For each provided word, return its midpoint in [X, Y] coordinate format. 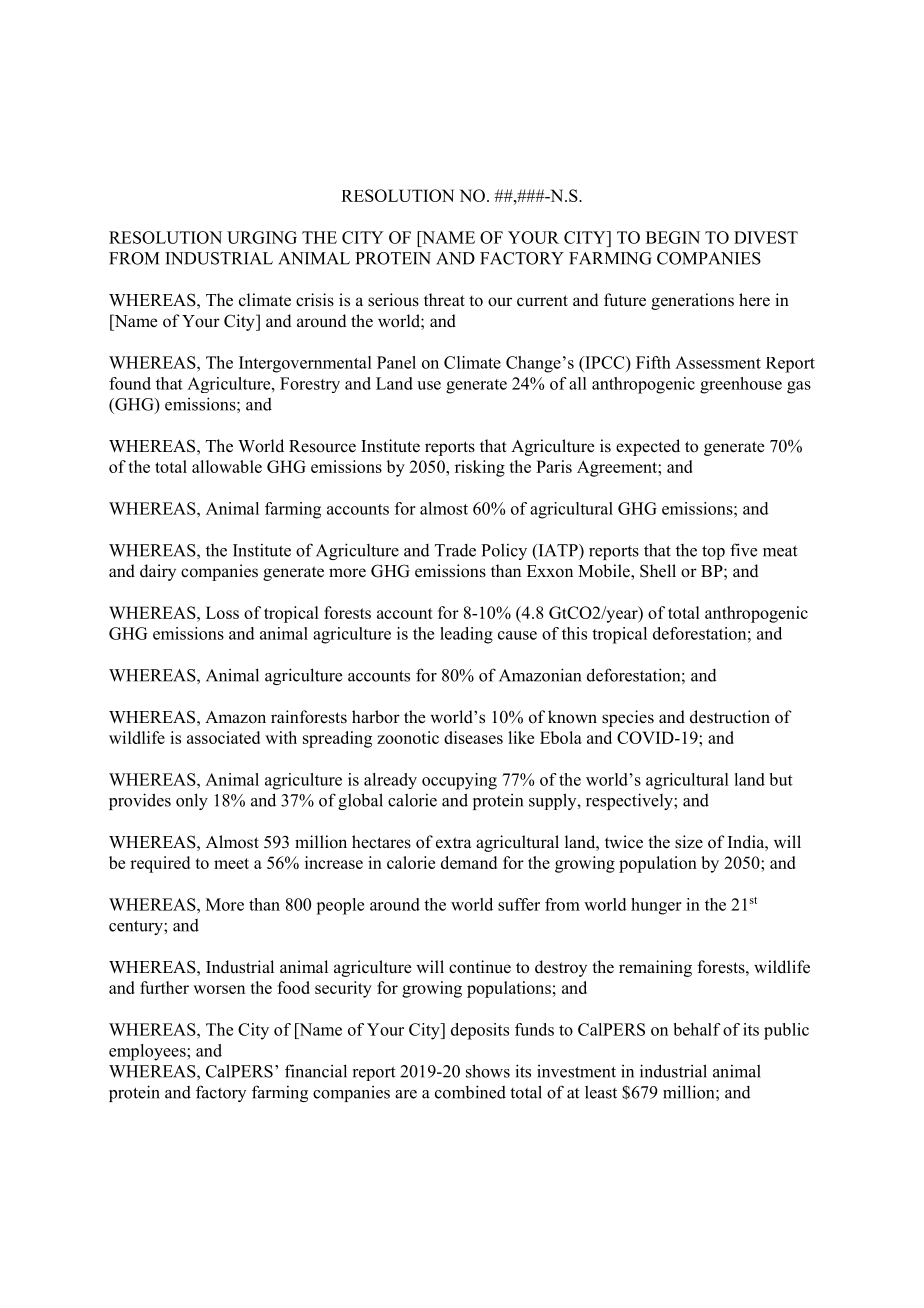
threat [444, 300]
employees [148, 1052]
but [781, 779]
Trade [455, 550]
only [192, 801]
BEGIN [673, 237]
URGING [262, 237]
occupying [459, 781]
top [713, 552]
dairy [158, 572]
